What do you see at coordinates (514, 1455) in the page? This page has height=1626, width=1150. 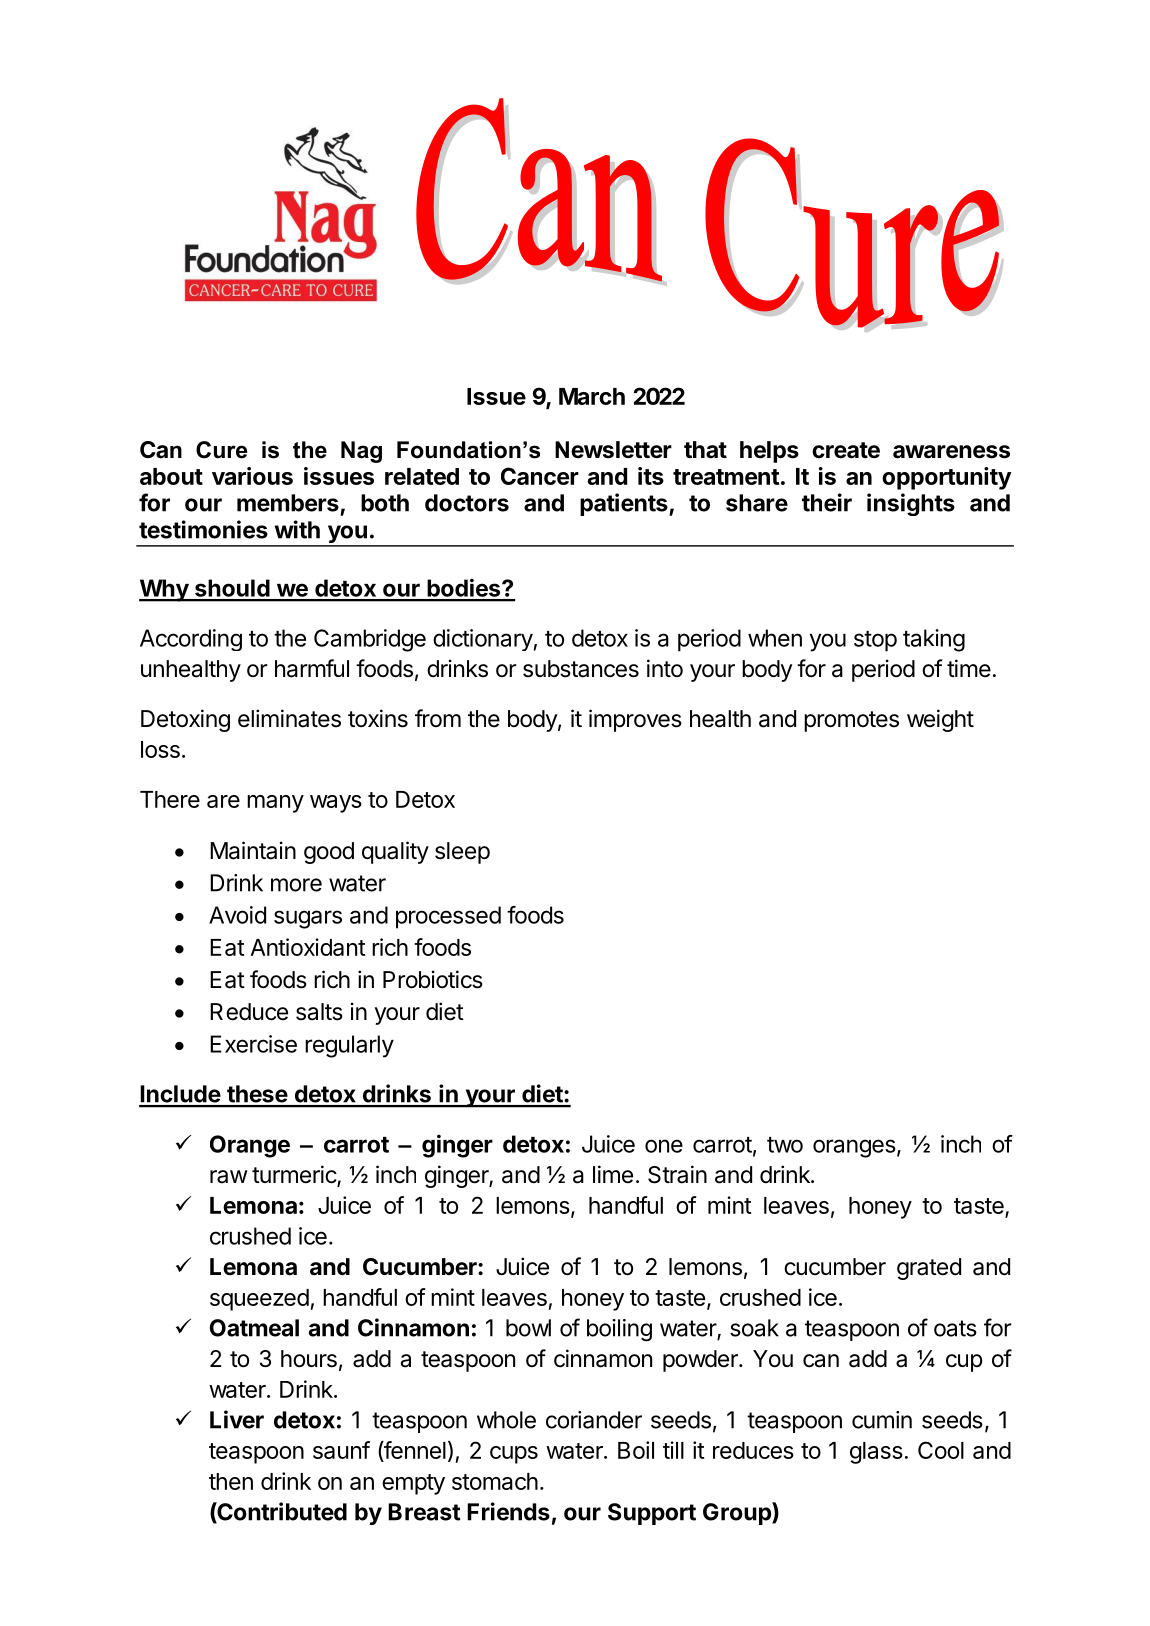 I see `cups` at bounding box center [514, 1455].
